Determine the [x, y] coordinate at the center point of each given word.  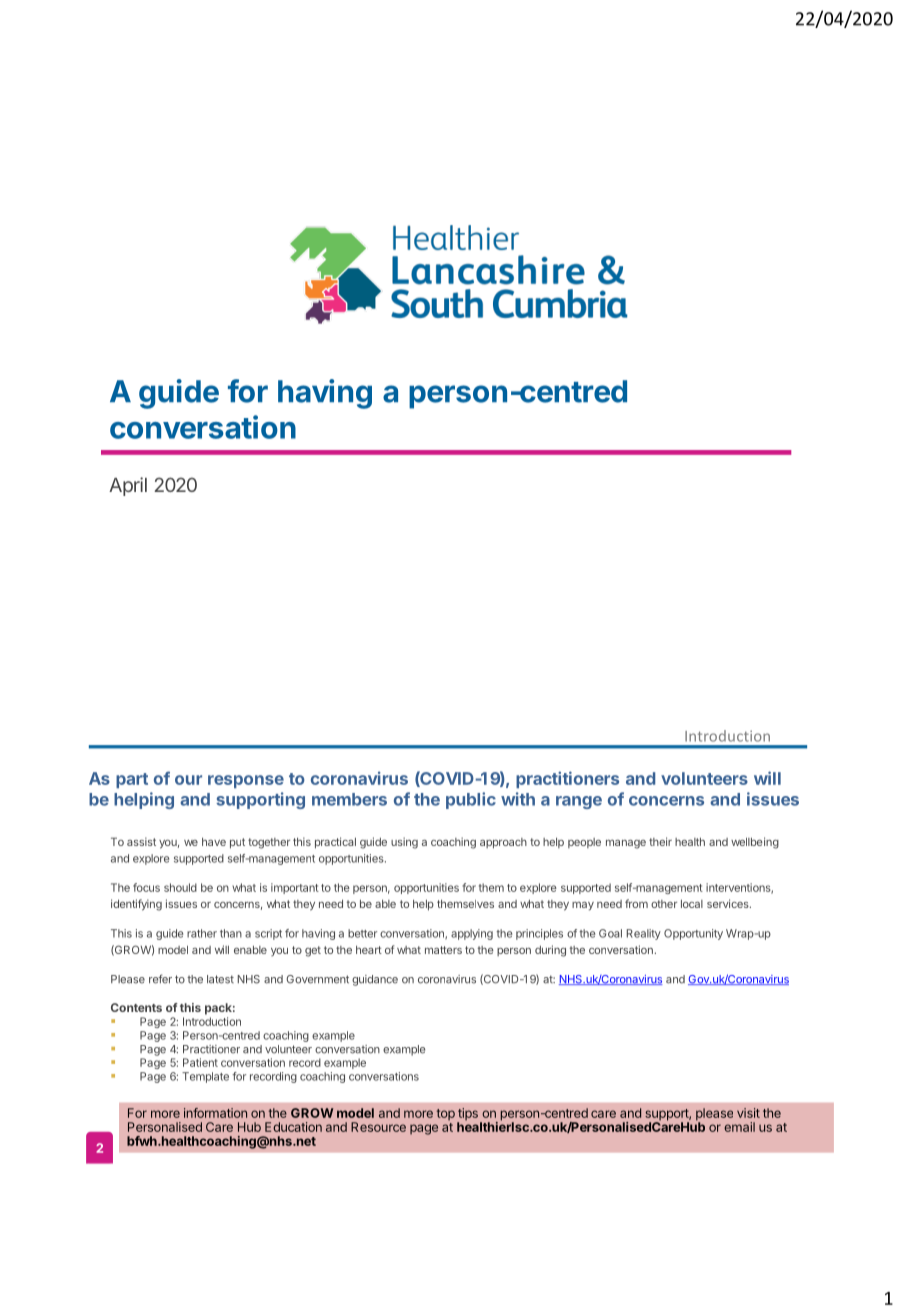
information [215, 1113]
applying [472, 934]
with [518, 799]
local [692, 904]
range [579, 802]
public [471, 800]
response [246, 781]
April [128, 486]
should [180, 887]
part [132, 780]
